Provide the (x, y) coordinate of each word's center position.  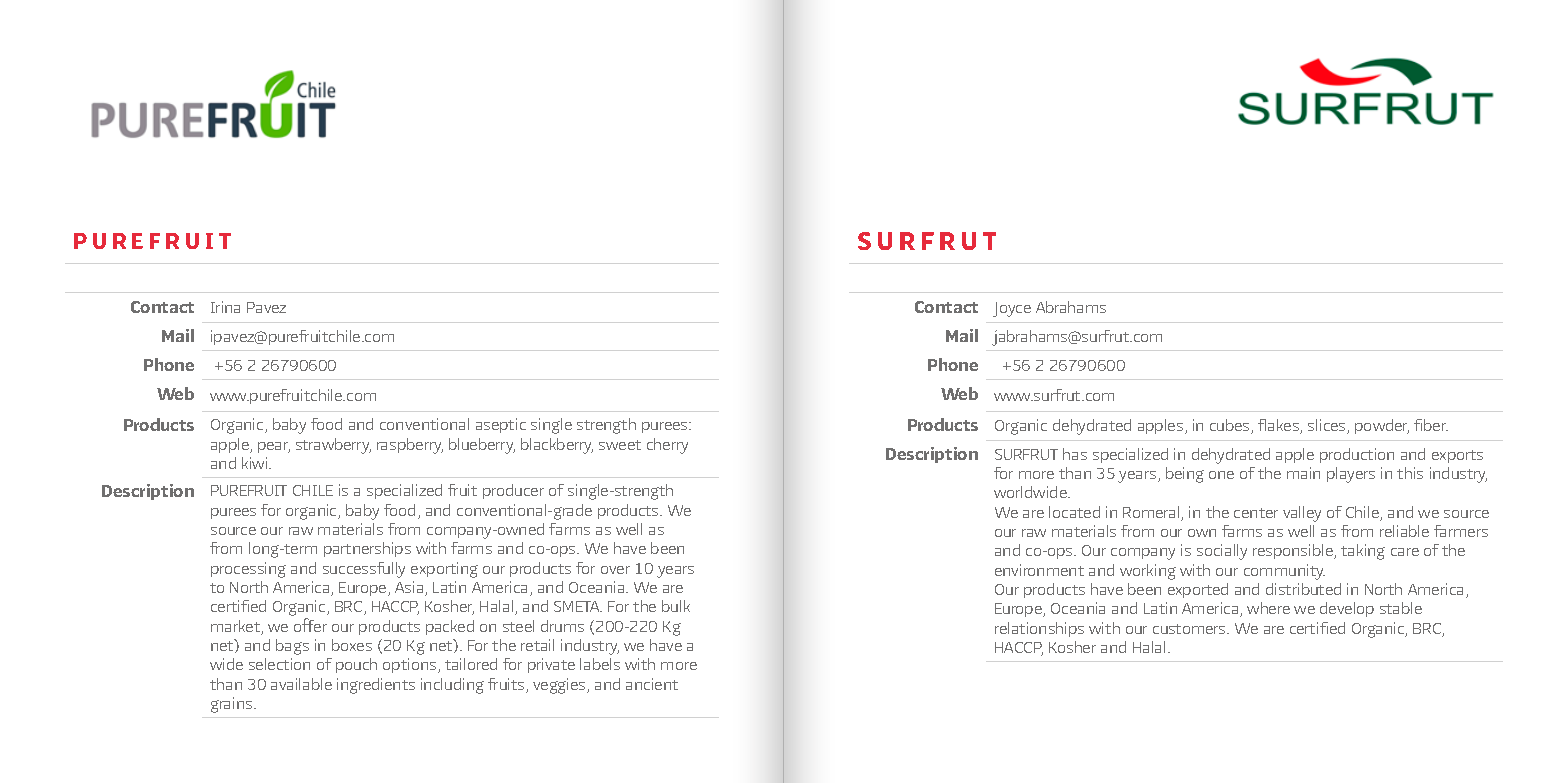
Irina (225, 307)
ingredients (376, 686)
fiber (1431, 425)
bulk (676, 606)
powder (1382, 426)
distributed (1303, 589)
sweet (620, 445)
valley (1302, 514)
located (1074, 512)
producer (513, 491)
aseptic (501, 425)
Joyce (1012, 309)
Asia (410, 588)
